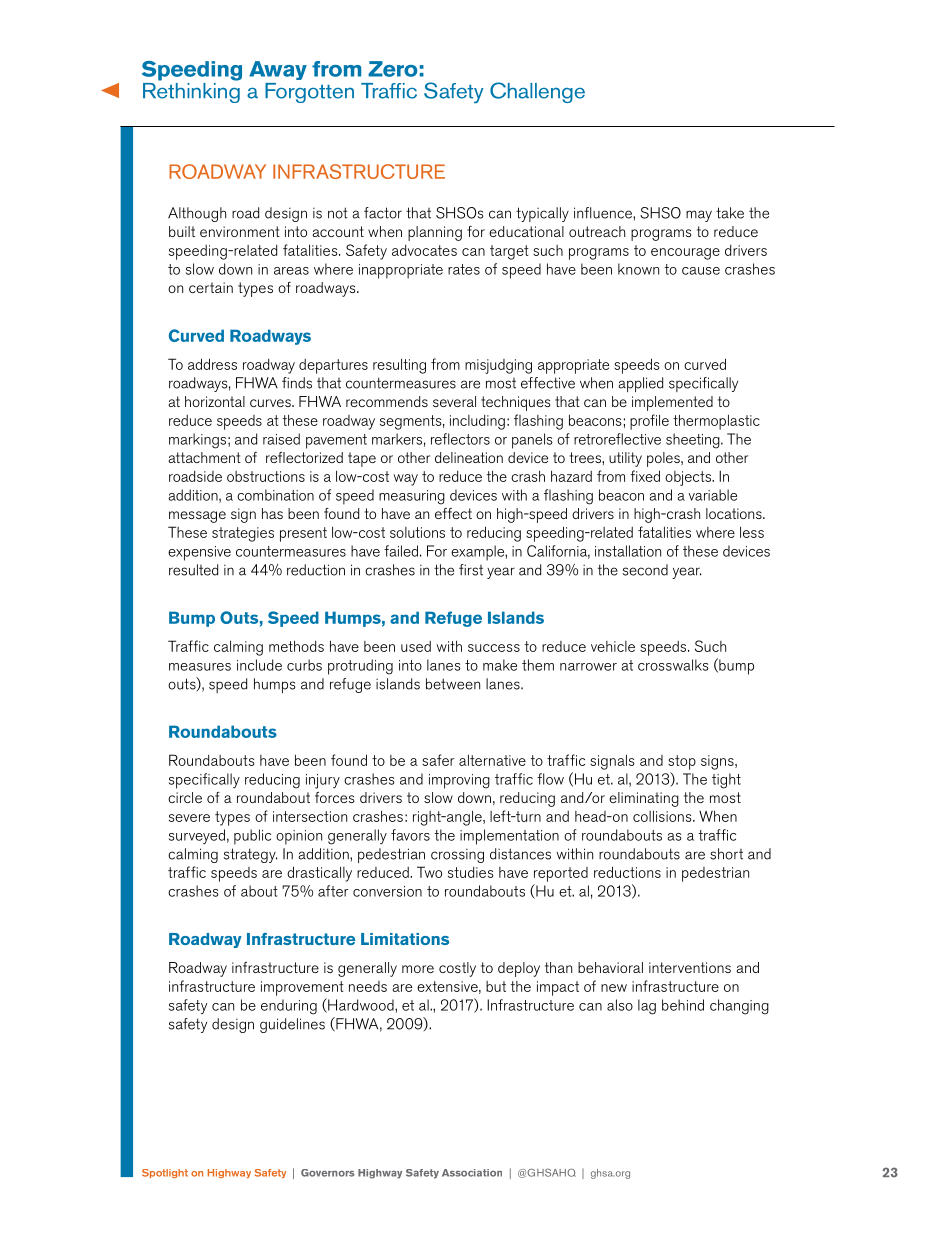  I want to click on Zero, so click(393, 69).
